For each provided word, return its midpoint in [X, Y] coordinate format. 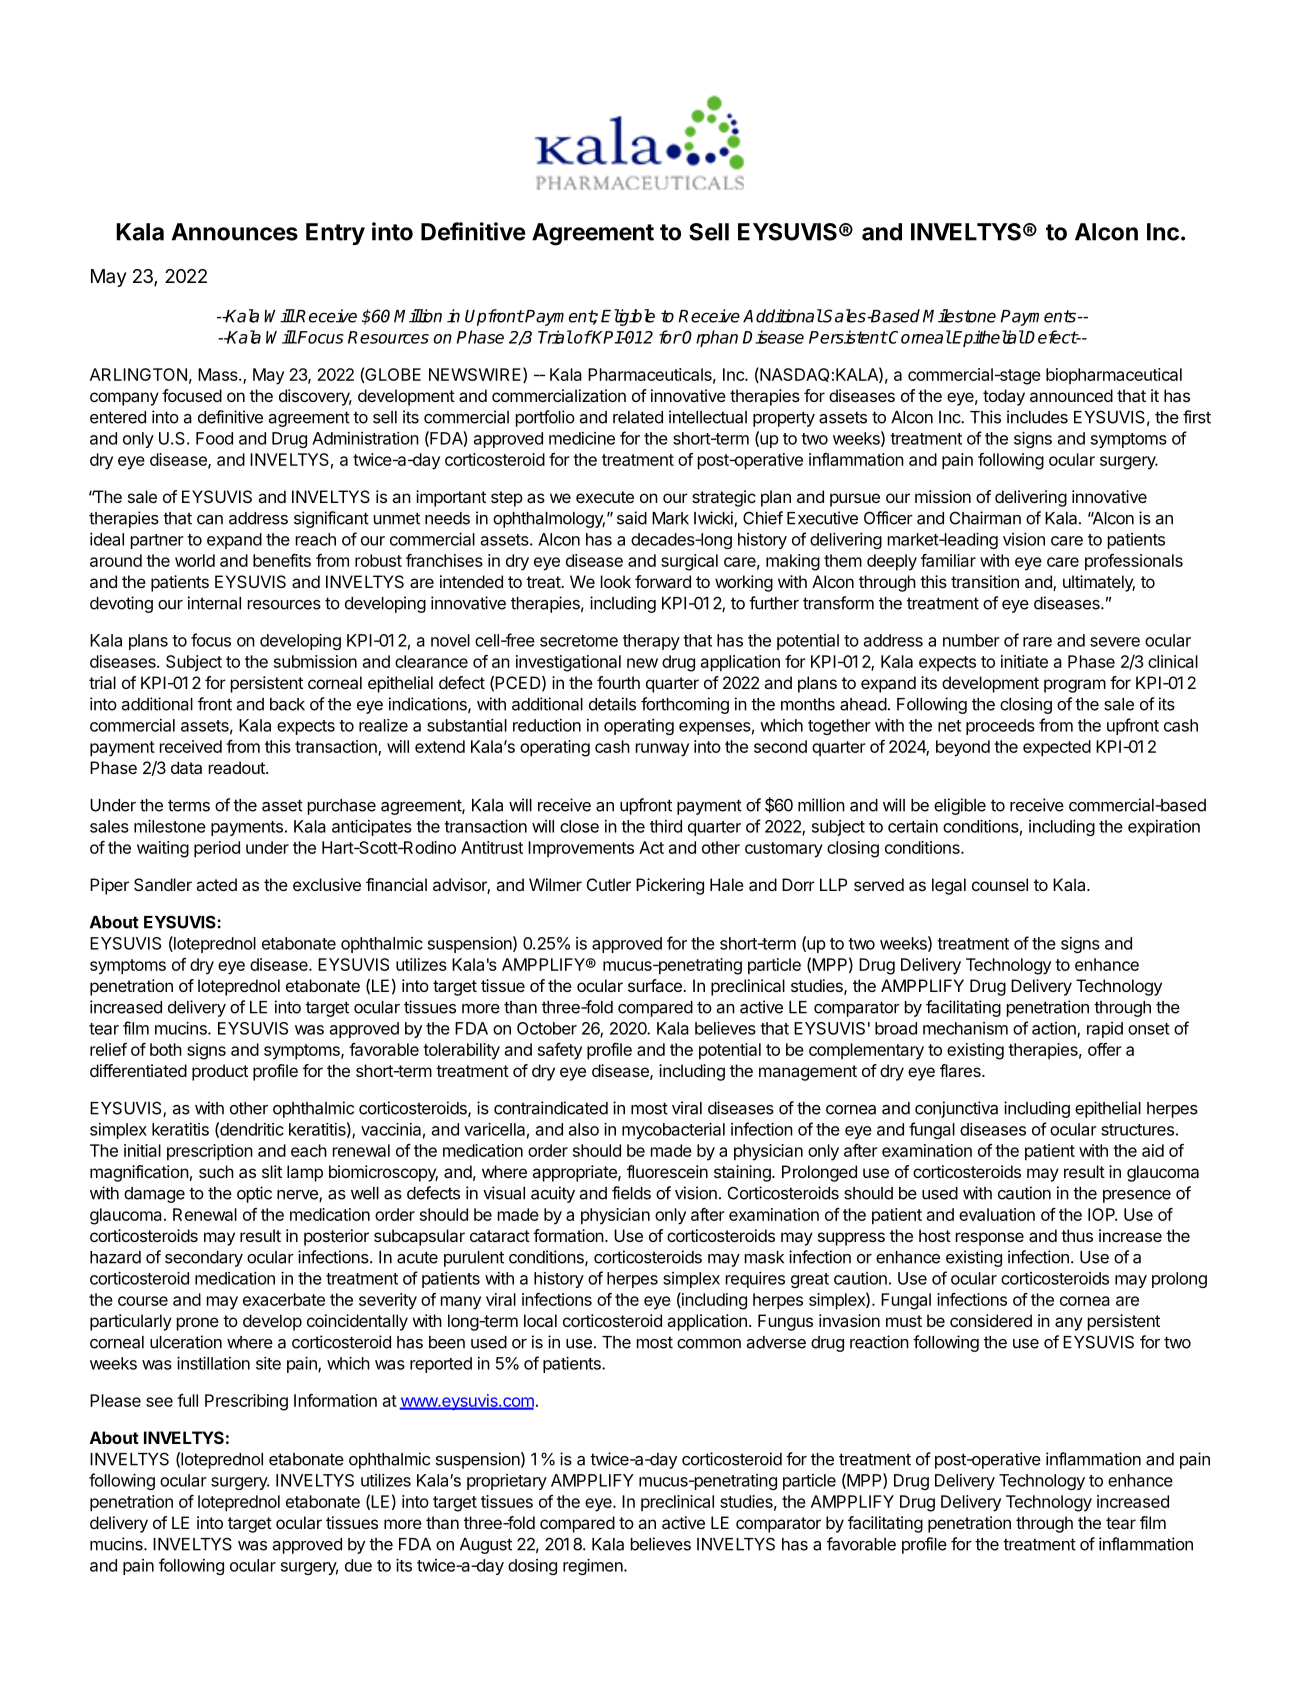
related [638, 417]
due [358, 1565]
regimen [594, 1567]
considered [991, 1320]
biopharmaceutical [1114, 376]
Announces [235, 232]
